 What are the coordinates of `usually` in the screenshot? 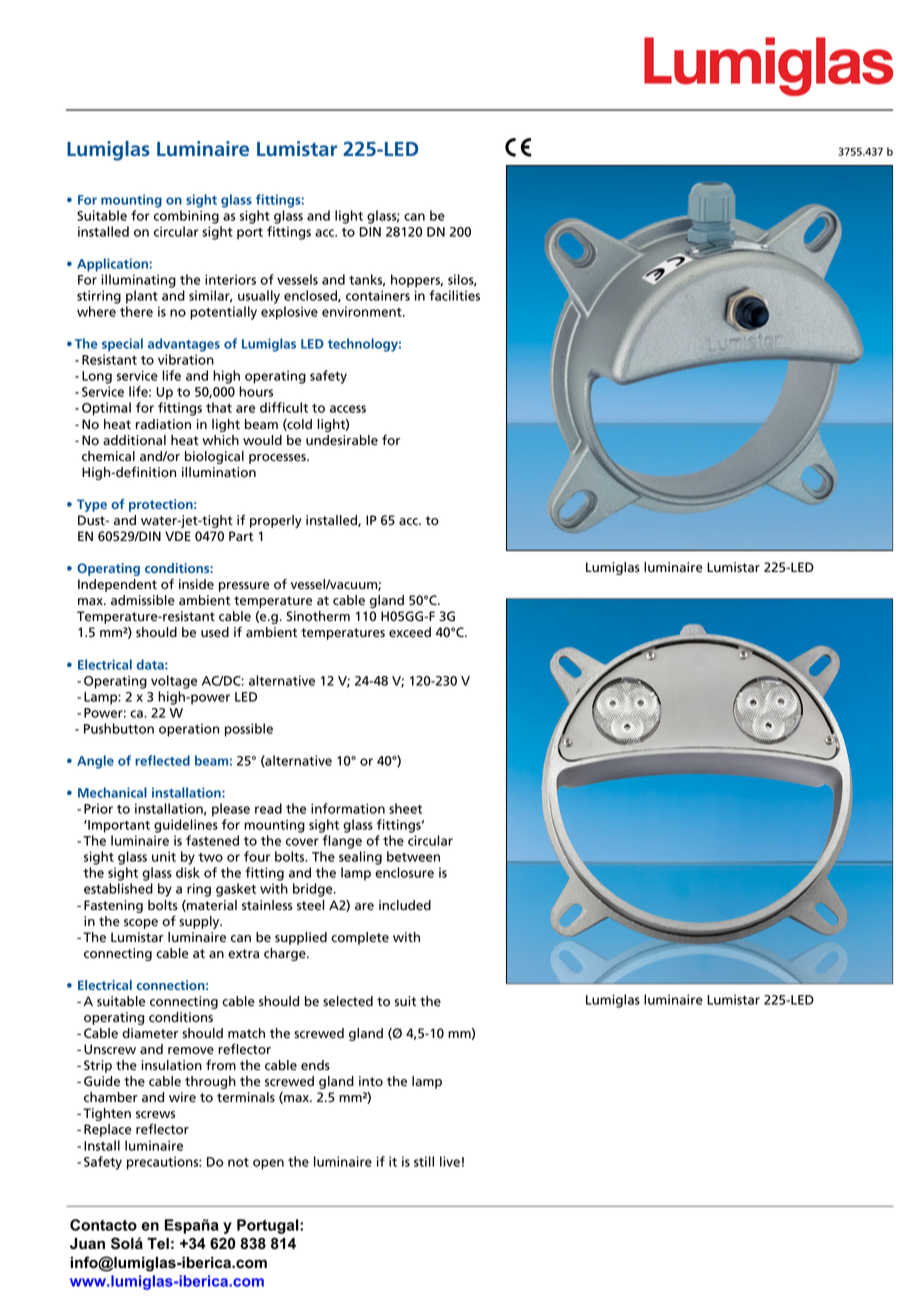 It's located at (259, 297).
